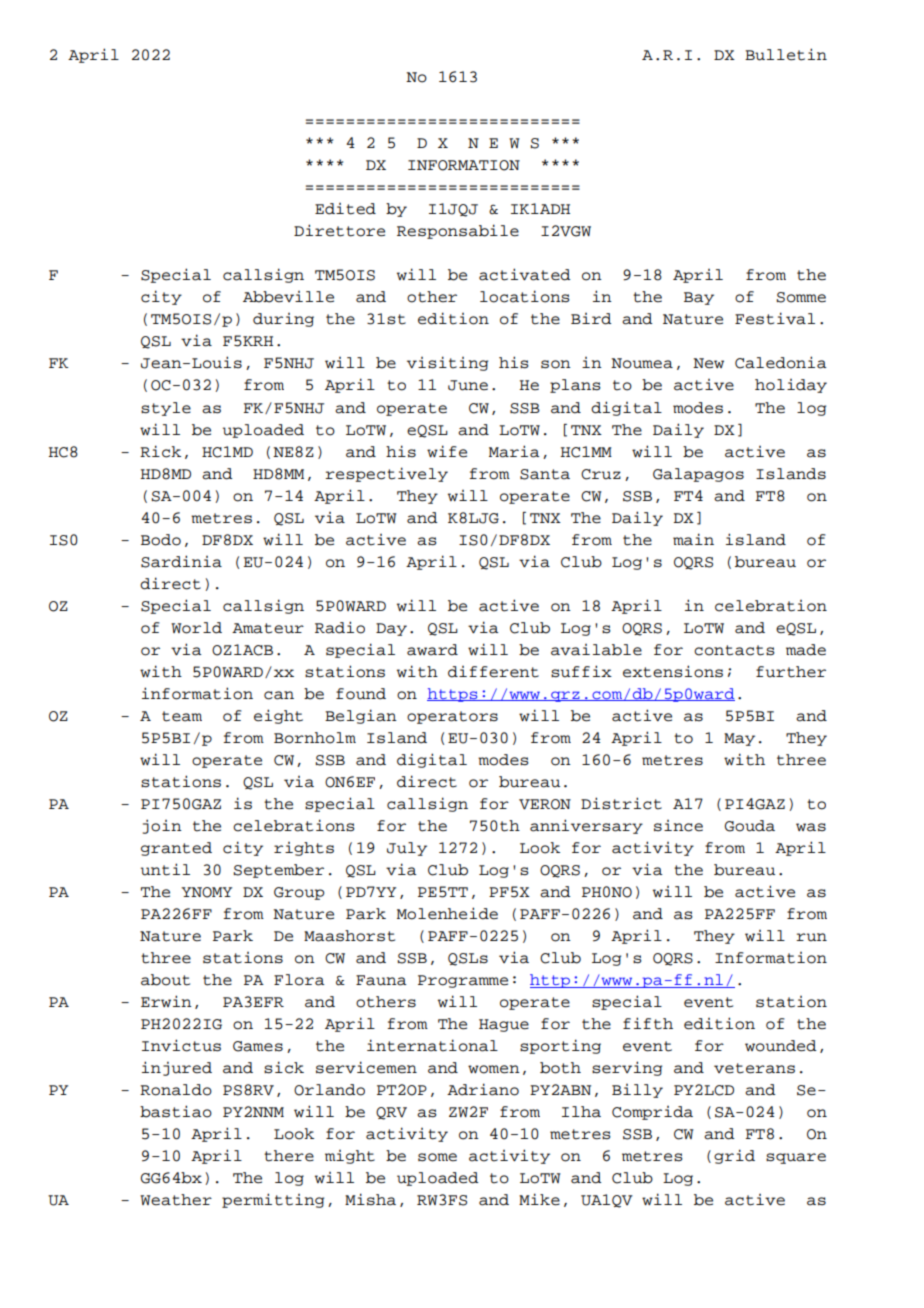 Image resolution: width=924 pixels, height=1308 pixels. Describe the element at coordinates (283, 320) in the screenshot. I see `during` at that location.
